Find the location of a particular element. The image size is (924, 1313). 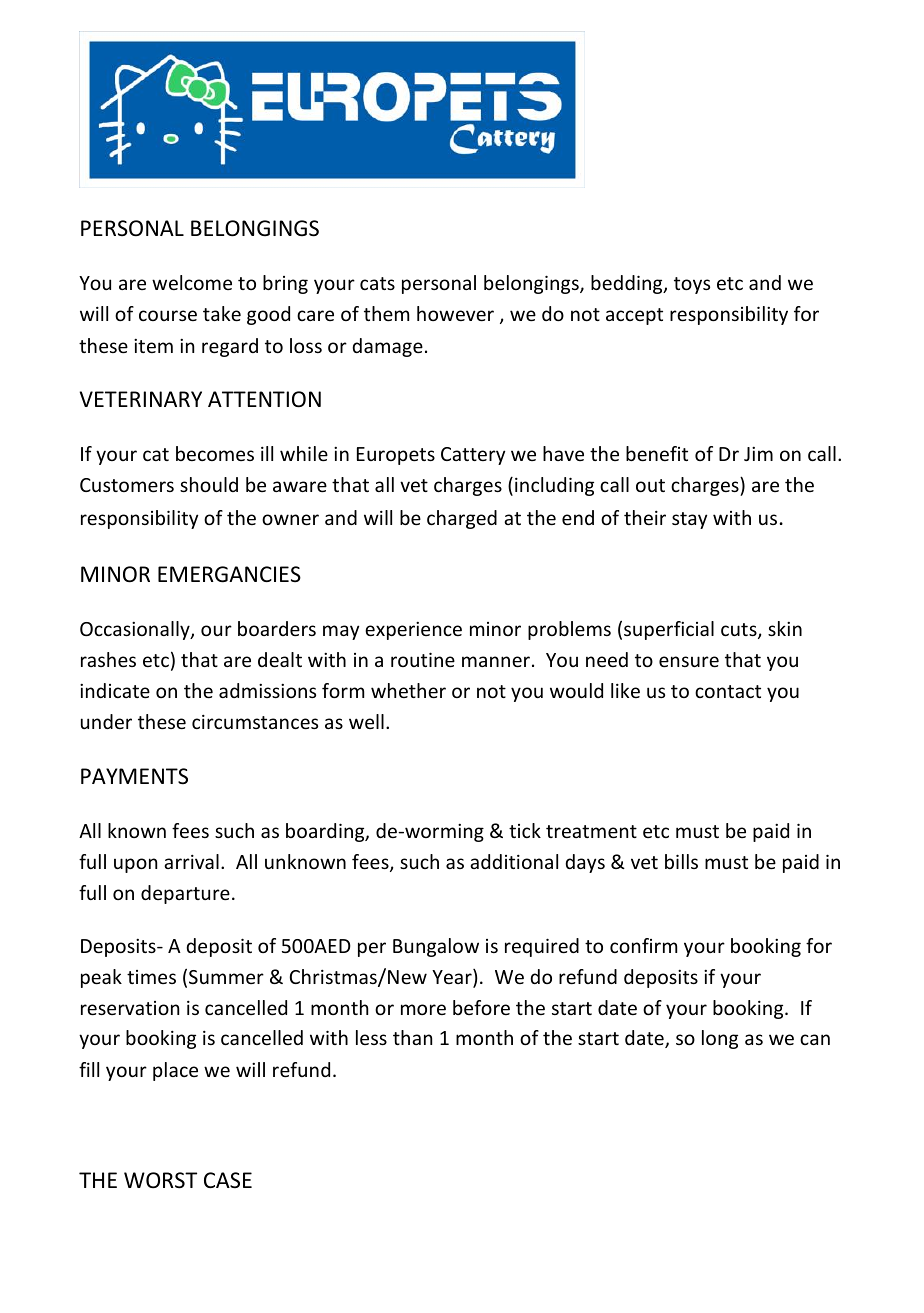

whether is located at coordinates (408, 690).
